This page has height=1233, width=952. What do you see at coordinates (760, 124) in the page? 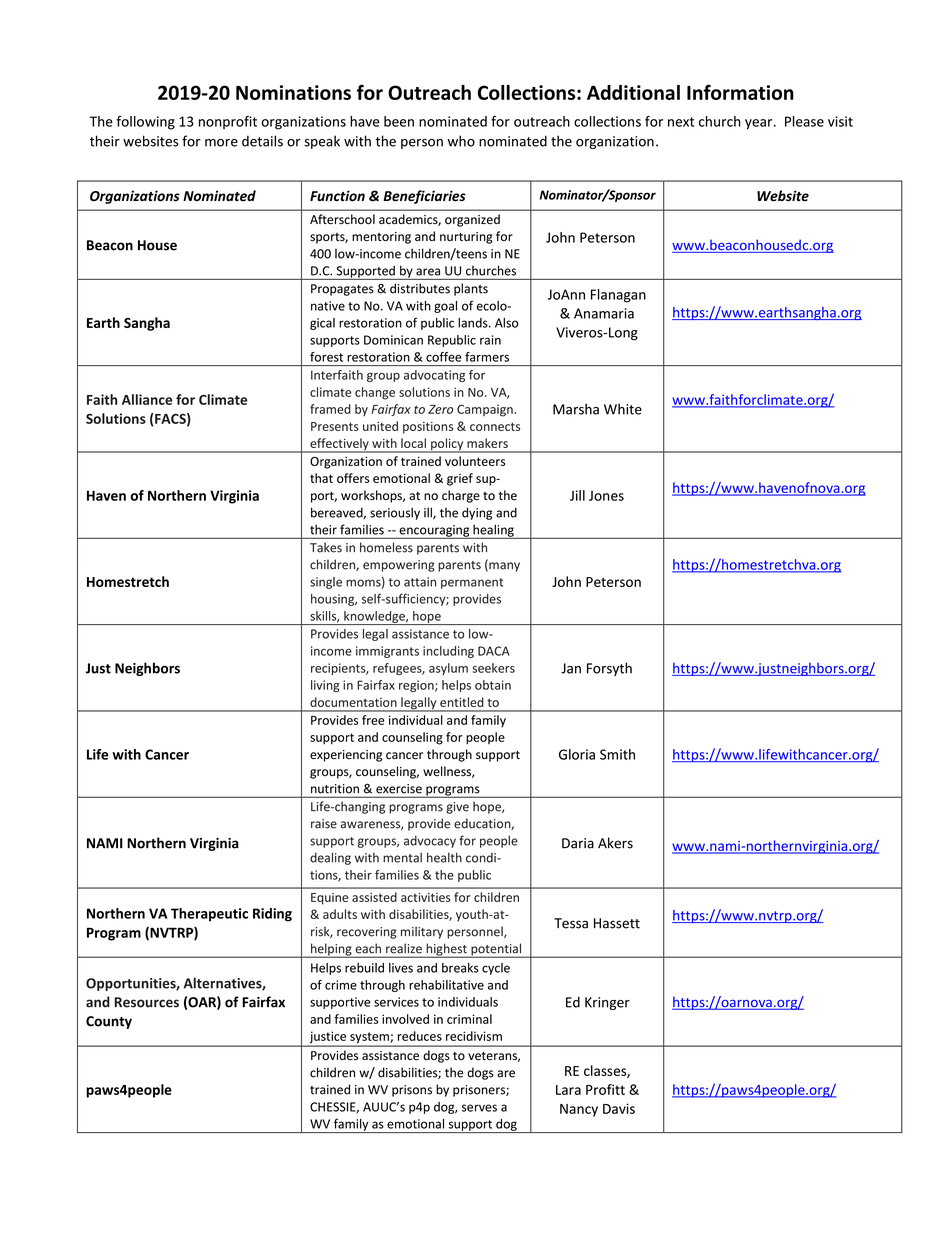
I see `year` at bounding box center [760, 124].
